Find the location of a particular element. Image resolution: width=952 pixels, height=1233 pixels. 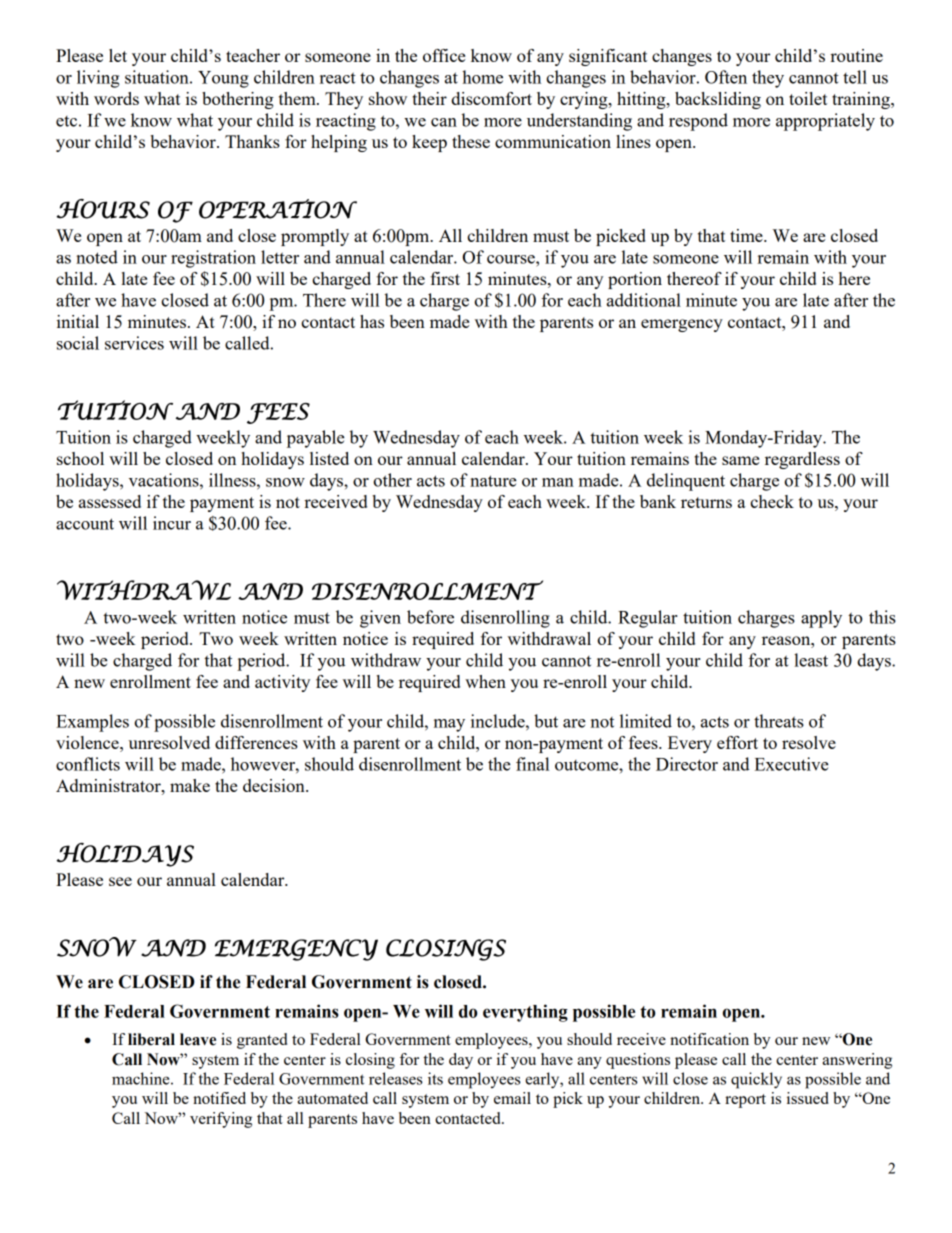

notified is located at coordinates (219, 1098).
